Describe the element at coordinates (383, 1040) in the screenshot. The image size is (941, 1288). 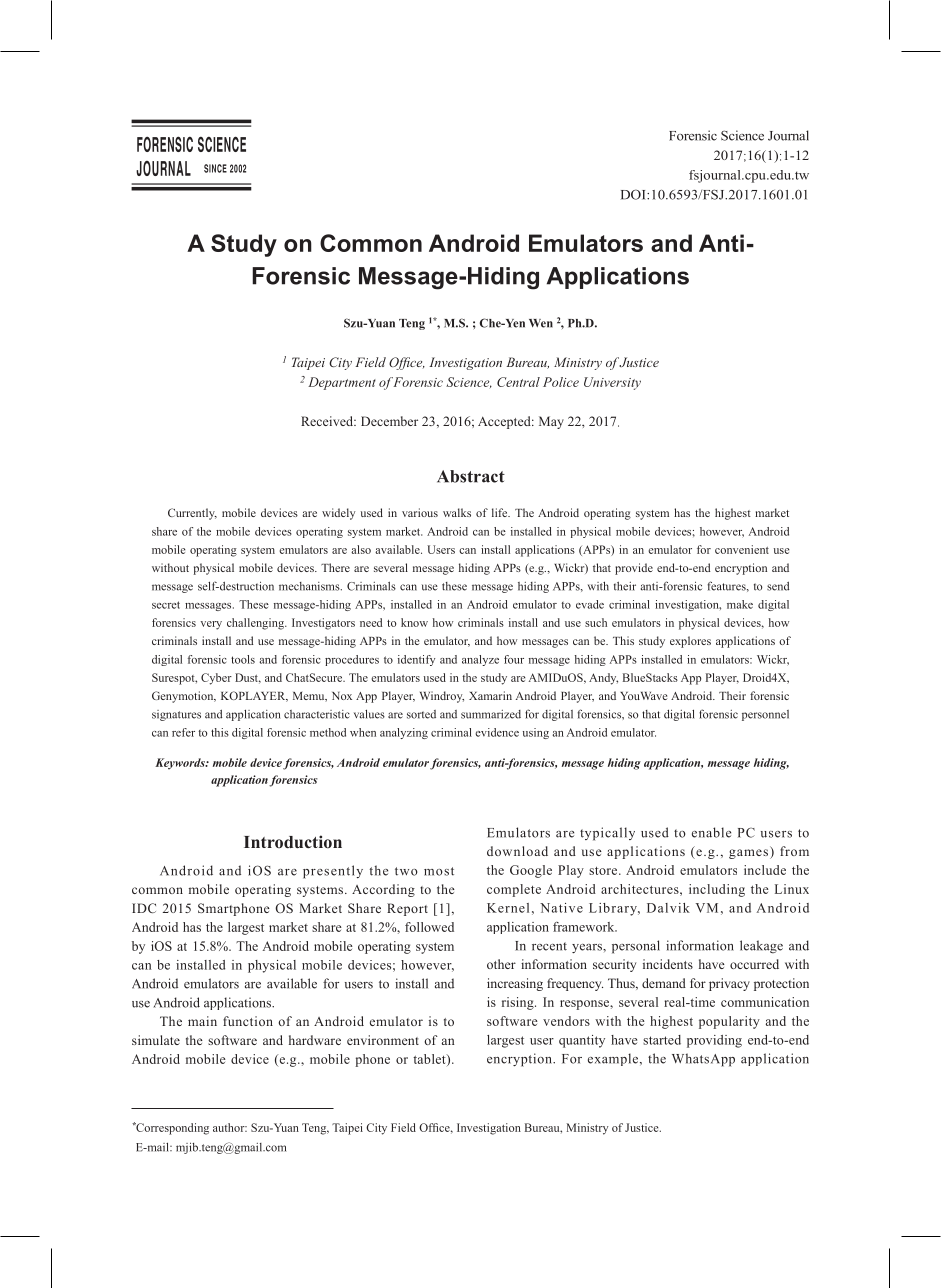
I see `environment` at that location.
